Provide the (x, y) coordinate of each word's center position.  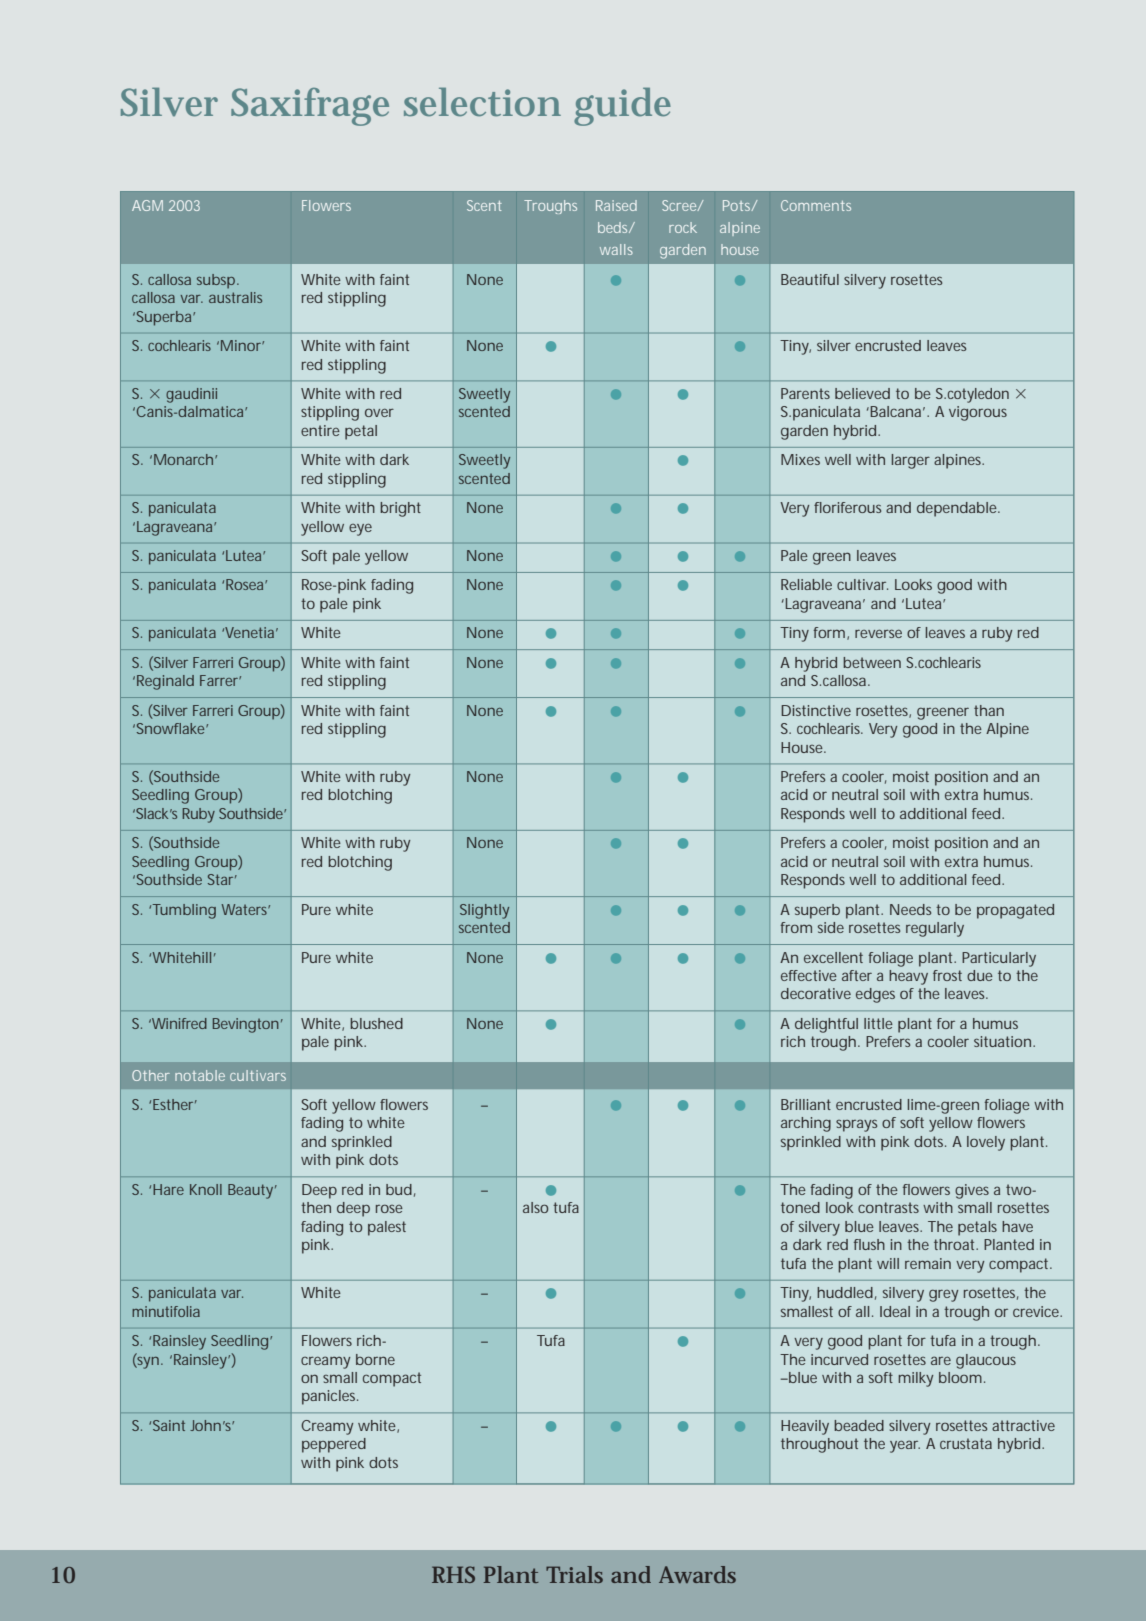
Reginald (165, 682)
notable (200, 1075)
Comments (816, 205)
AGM (147, 205)
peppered (334, 1445)
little (878, 1023)
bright (400, 509)
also (535, 1207)
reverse (878, 633)
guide (622, 107)
